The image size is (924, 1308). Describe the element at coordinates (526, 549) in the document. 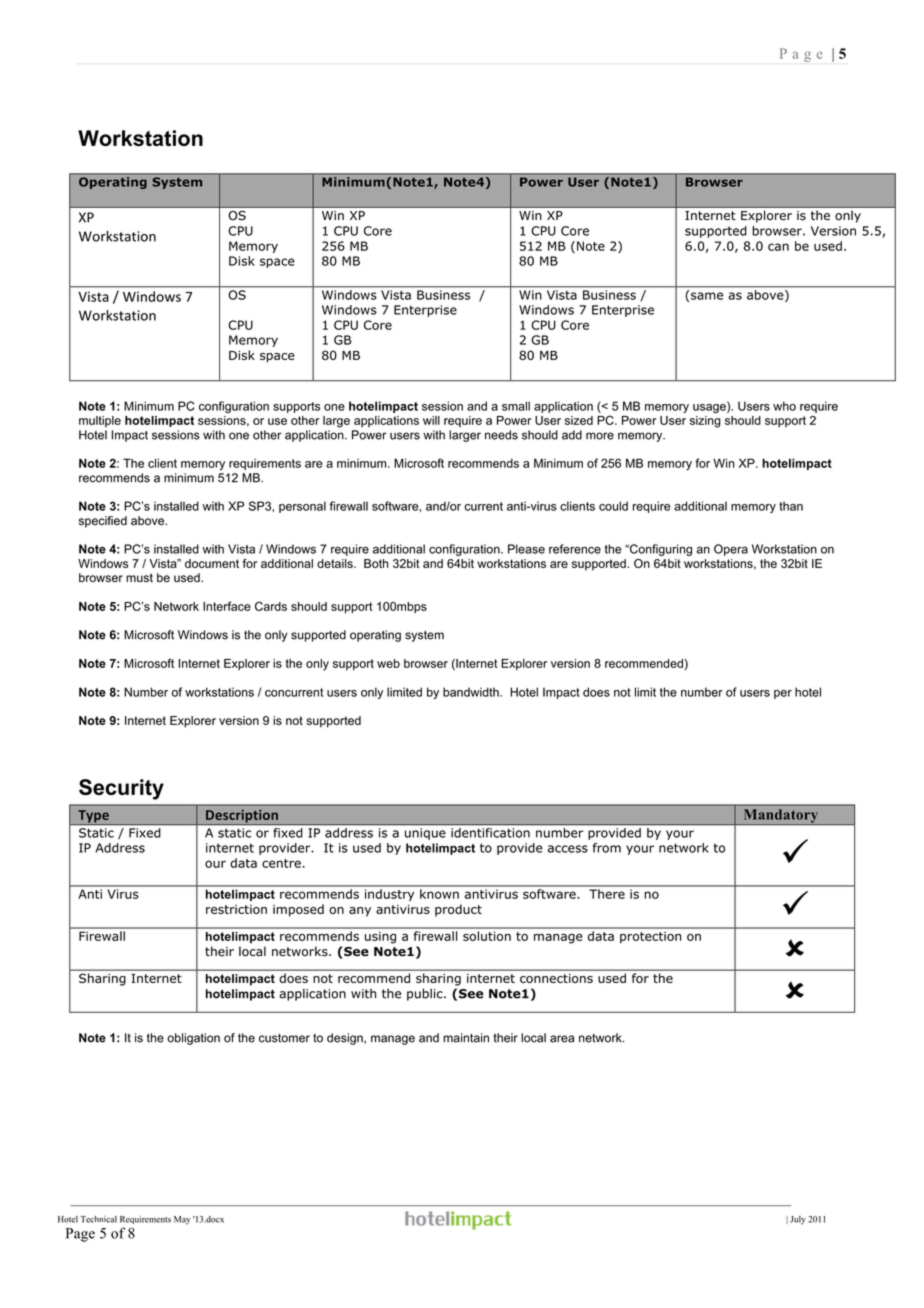

I see `Please` at that location.
